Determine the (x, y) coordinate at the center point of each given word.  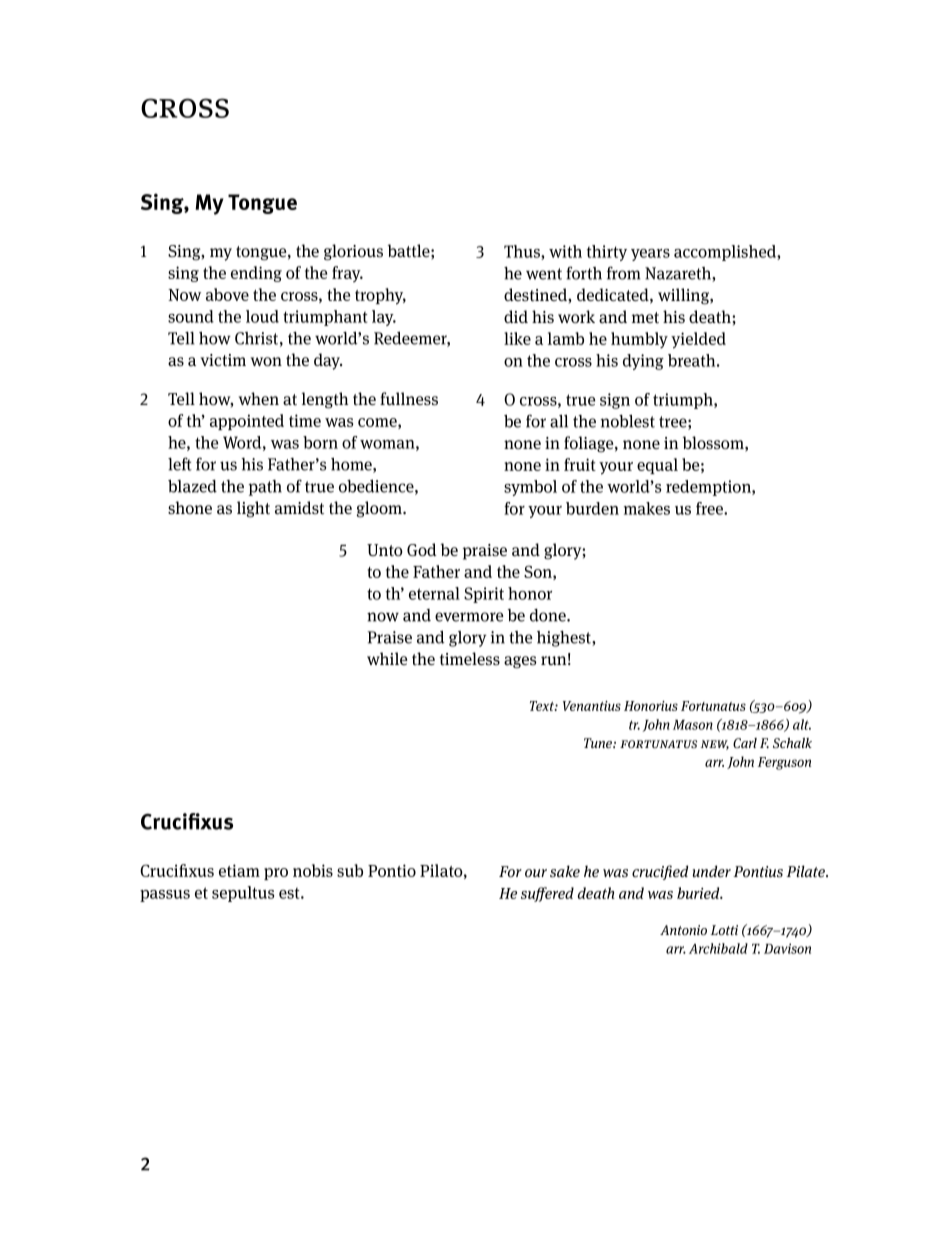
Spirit (484, 595)
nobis (313, 870)
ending (256, 274)
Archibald (718, 948)
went (544, 274)
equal (657, 466)
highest (565, 639)
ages (520, 662)
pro (276, 874)
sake (565, 871)
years (650, 255)
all (559, 421)
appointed (247, 422)
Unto (385, 550)
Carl (745, 743)
